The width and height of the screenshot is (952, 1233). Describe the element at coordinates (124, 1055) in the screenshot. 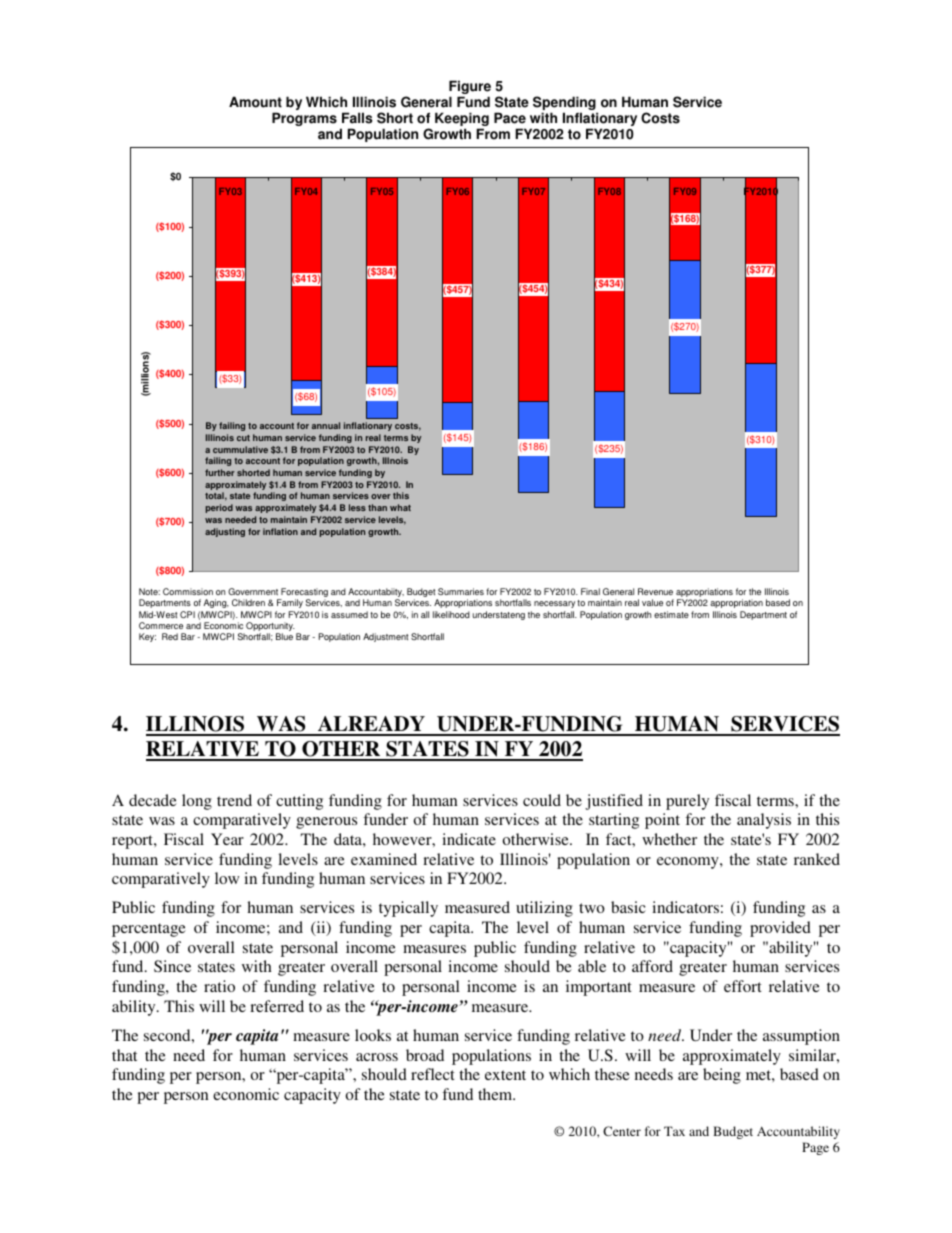

I see `that` at that location.
